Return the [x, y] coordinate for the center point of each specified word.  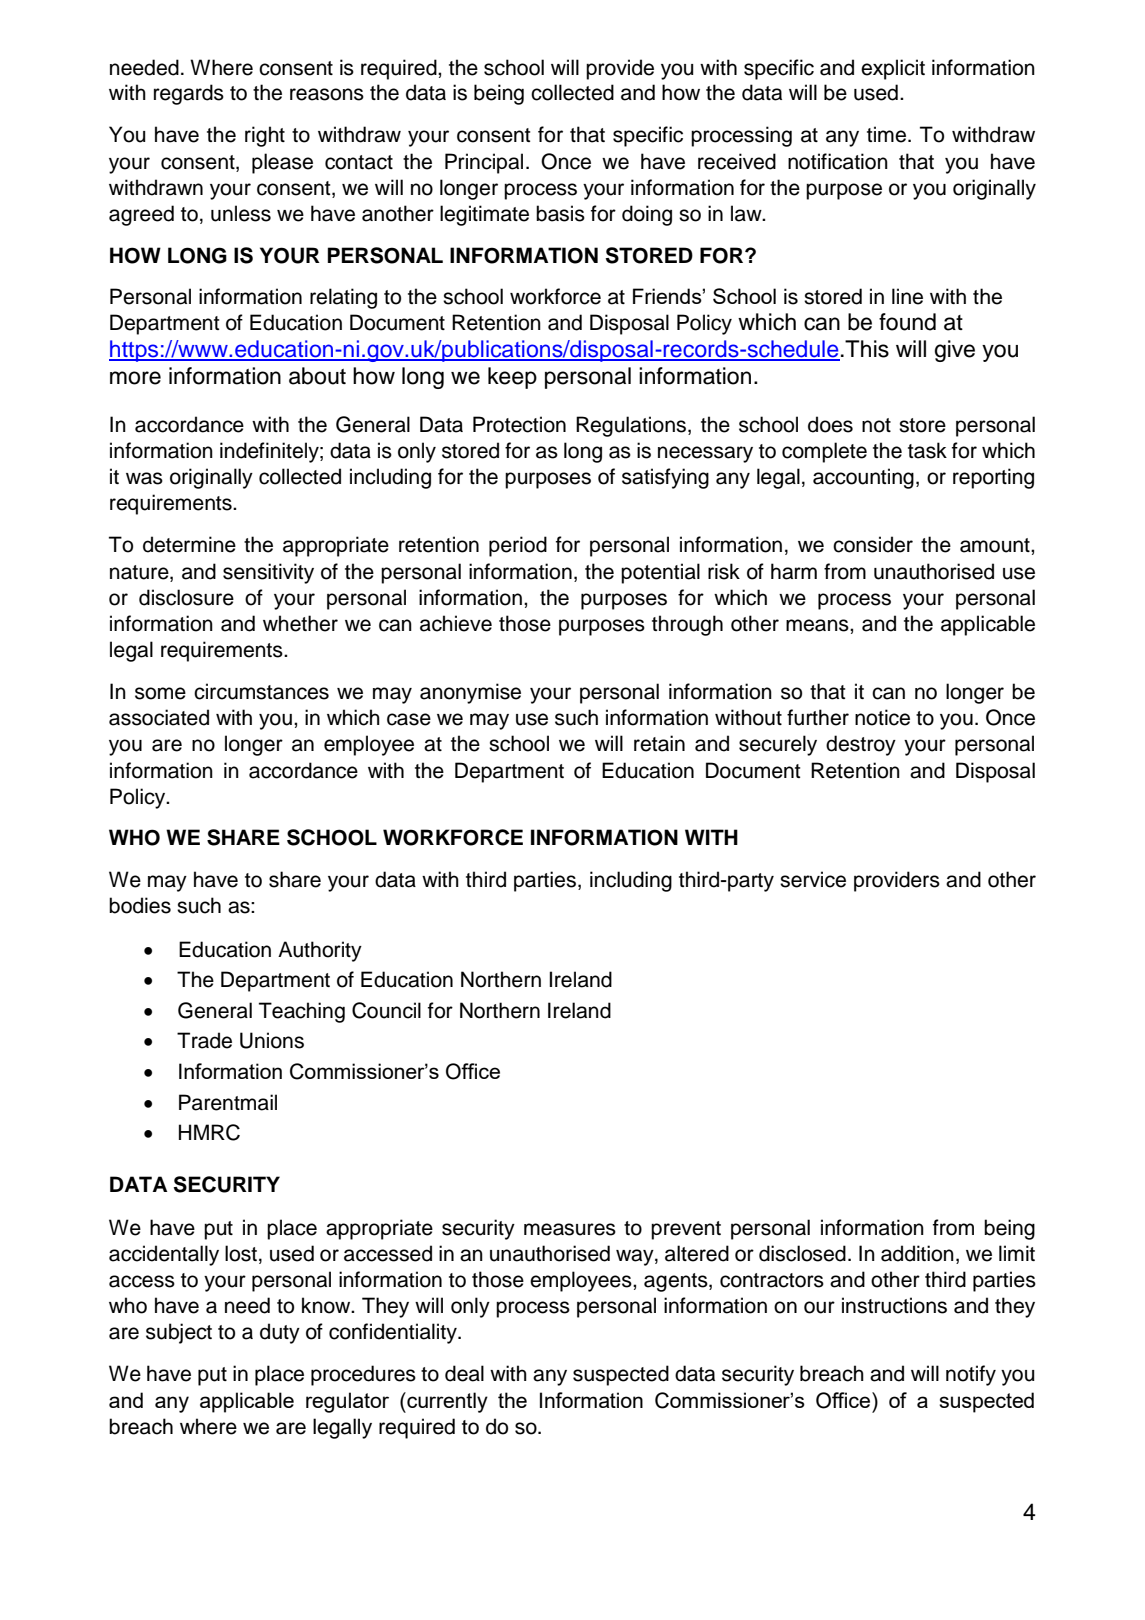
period [518, 546]
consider [873, 544]
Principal [484, 163]
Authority [320, 951]
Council [386, 1010]
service [813, 879]
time [886, 134]
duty [280, 1333]
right [265, 136]
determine [189, 544]
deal [464, 1373]
